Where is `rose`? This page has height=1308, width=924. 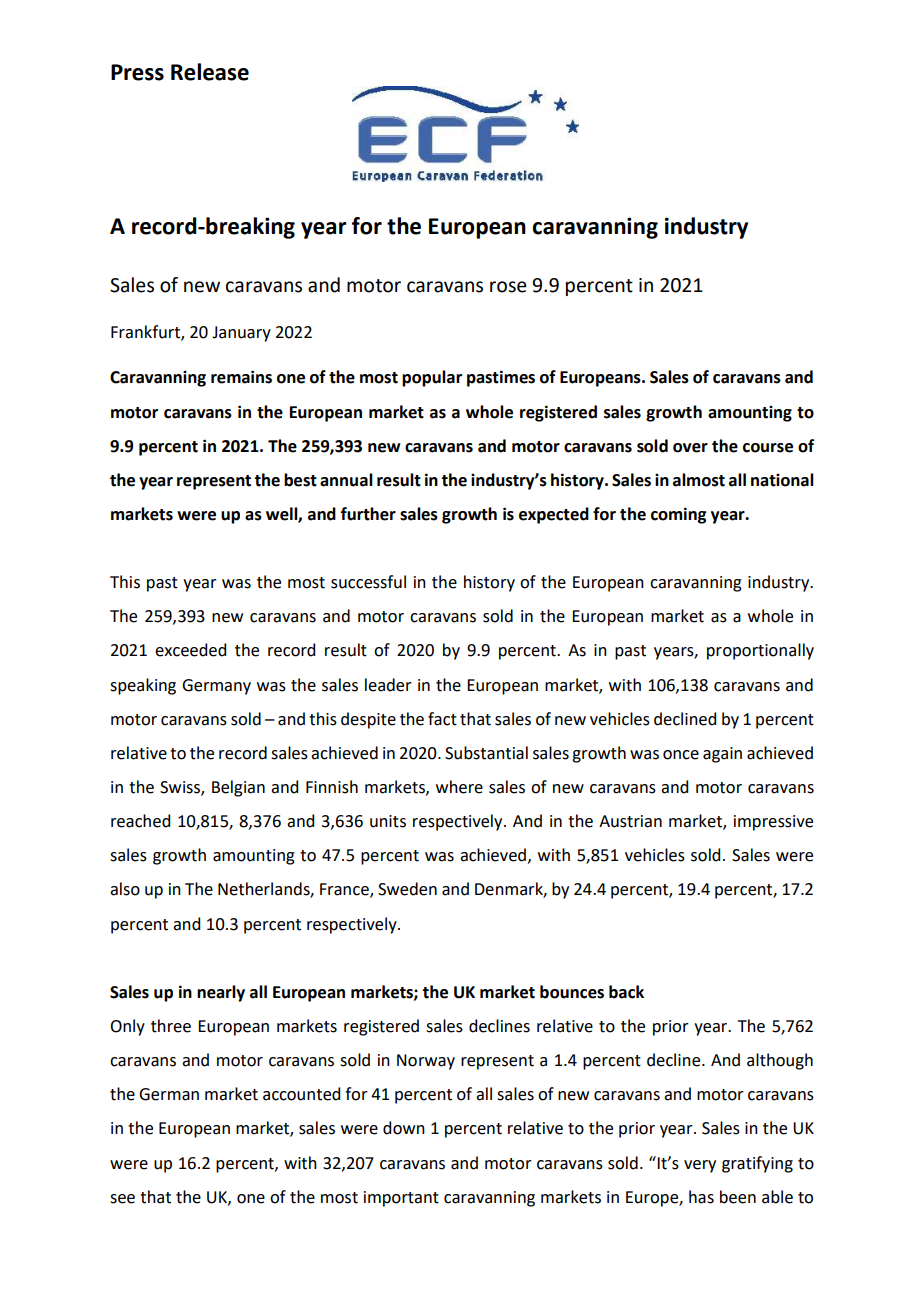 rose is located at coordinates (508, 287).
